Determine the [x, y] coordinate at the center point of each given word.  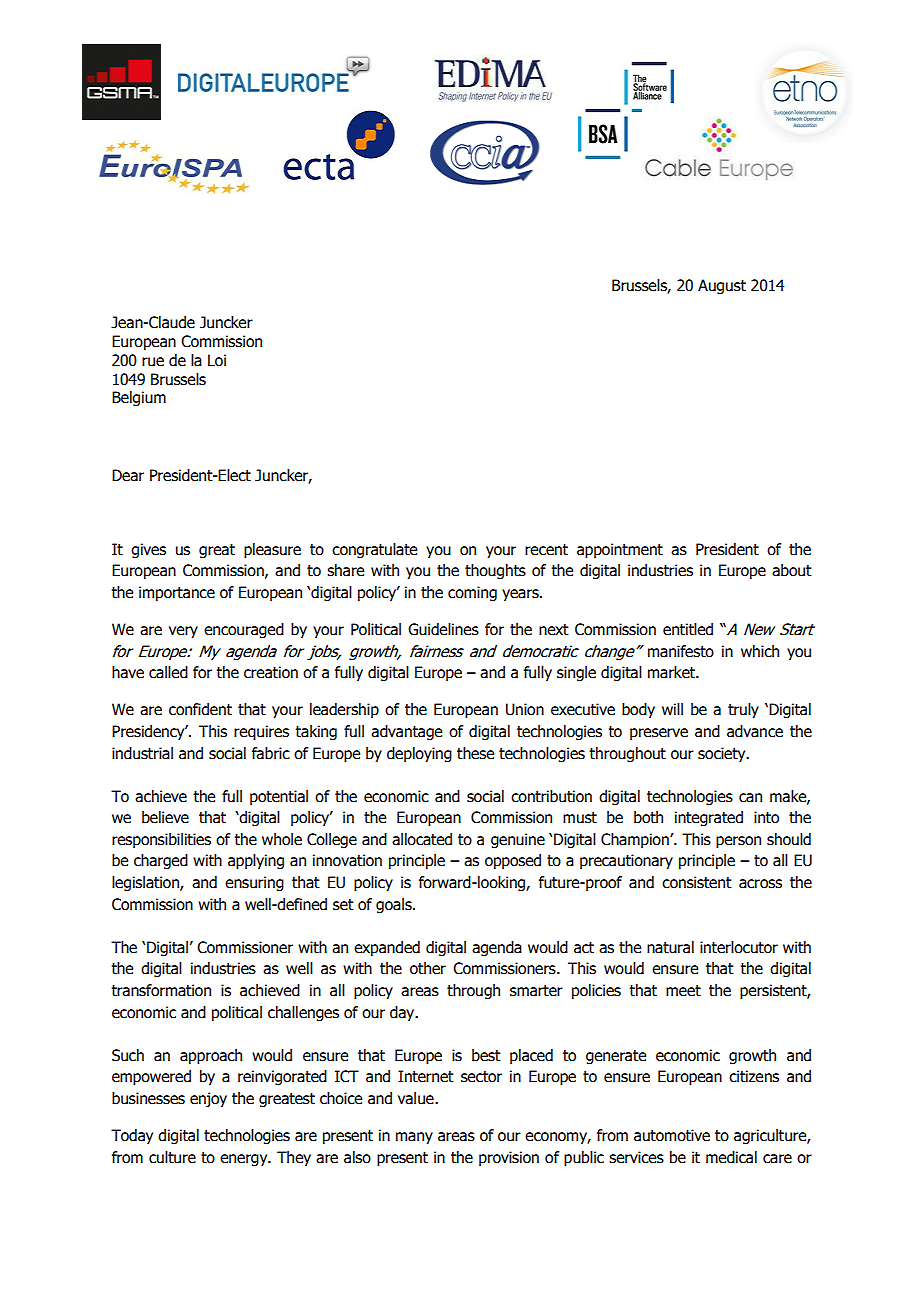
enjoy [208, 1099]
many [414, 1138]
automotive [672, 1135]
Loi [217, 360]
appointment [620, 550]
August [722, 286]
